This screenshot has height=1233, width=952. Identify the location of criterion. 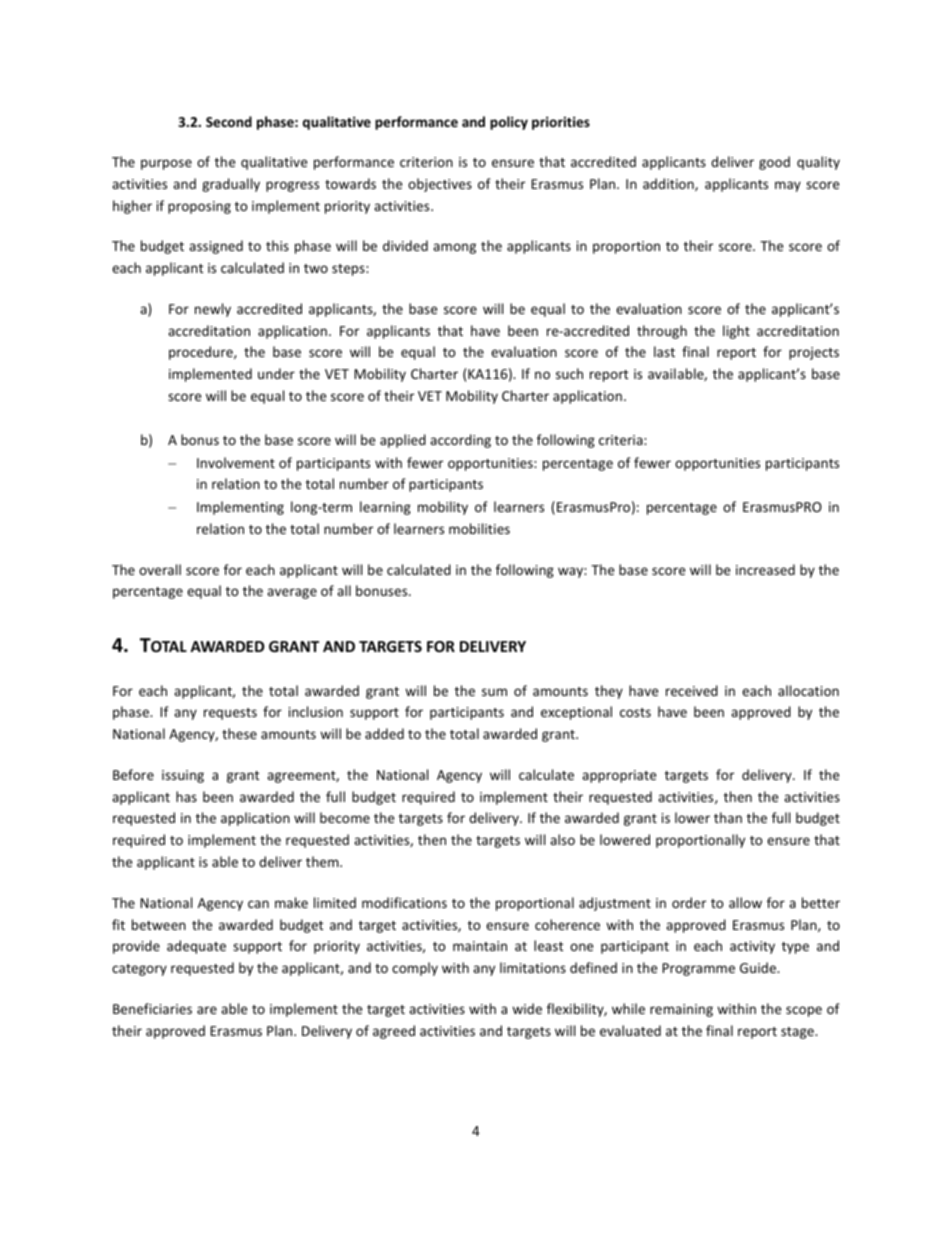
(426, 162).
